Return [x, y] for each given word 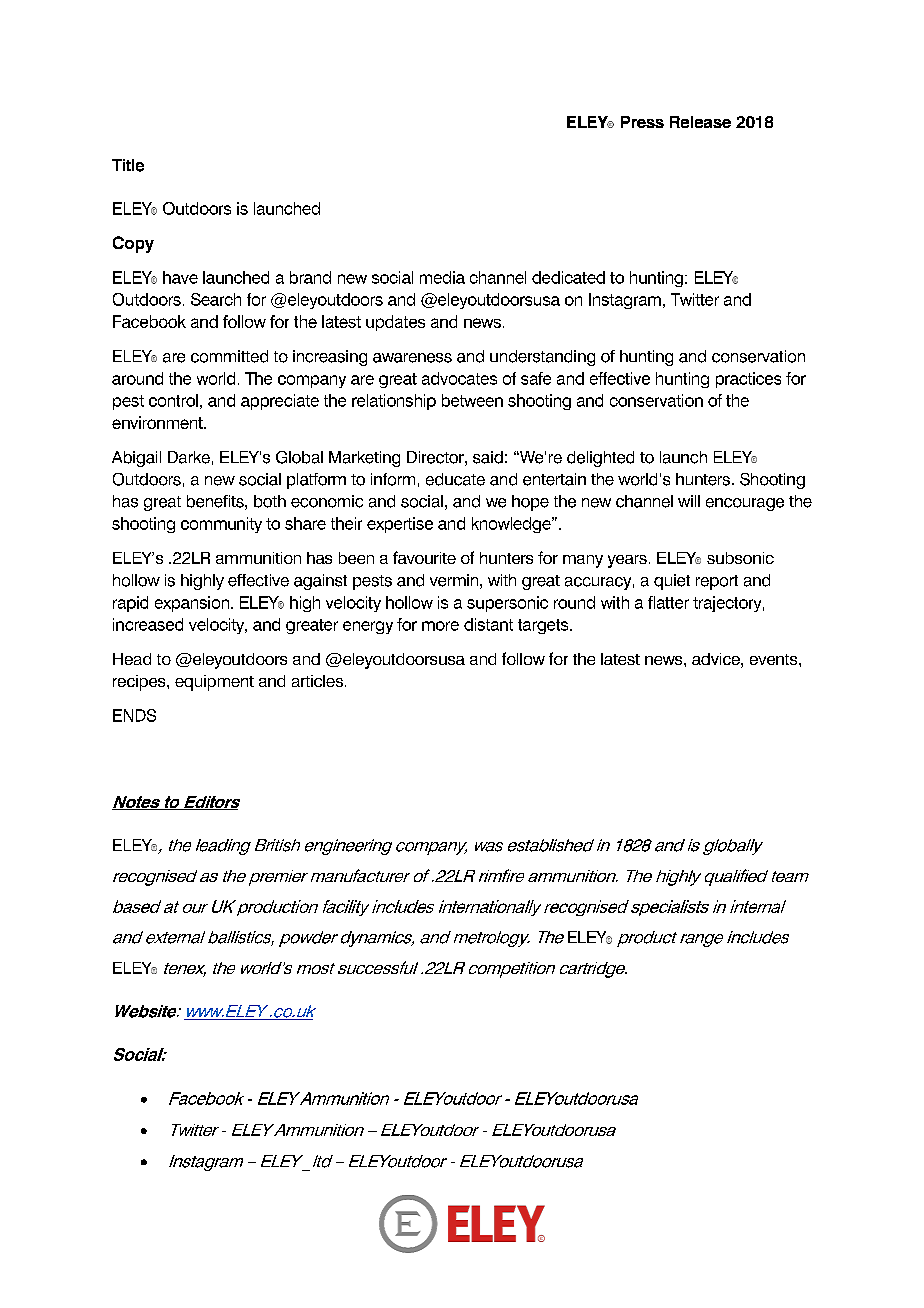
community [221, 525]
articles [317, 681]
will [689, 501]
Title [128, 165]
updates [395, 323]
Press [642, 122]
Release [700, 122]
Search [216, 299]
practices [748, 380]
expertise [400, 525]
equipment [214, 683]
